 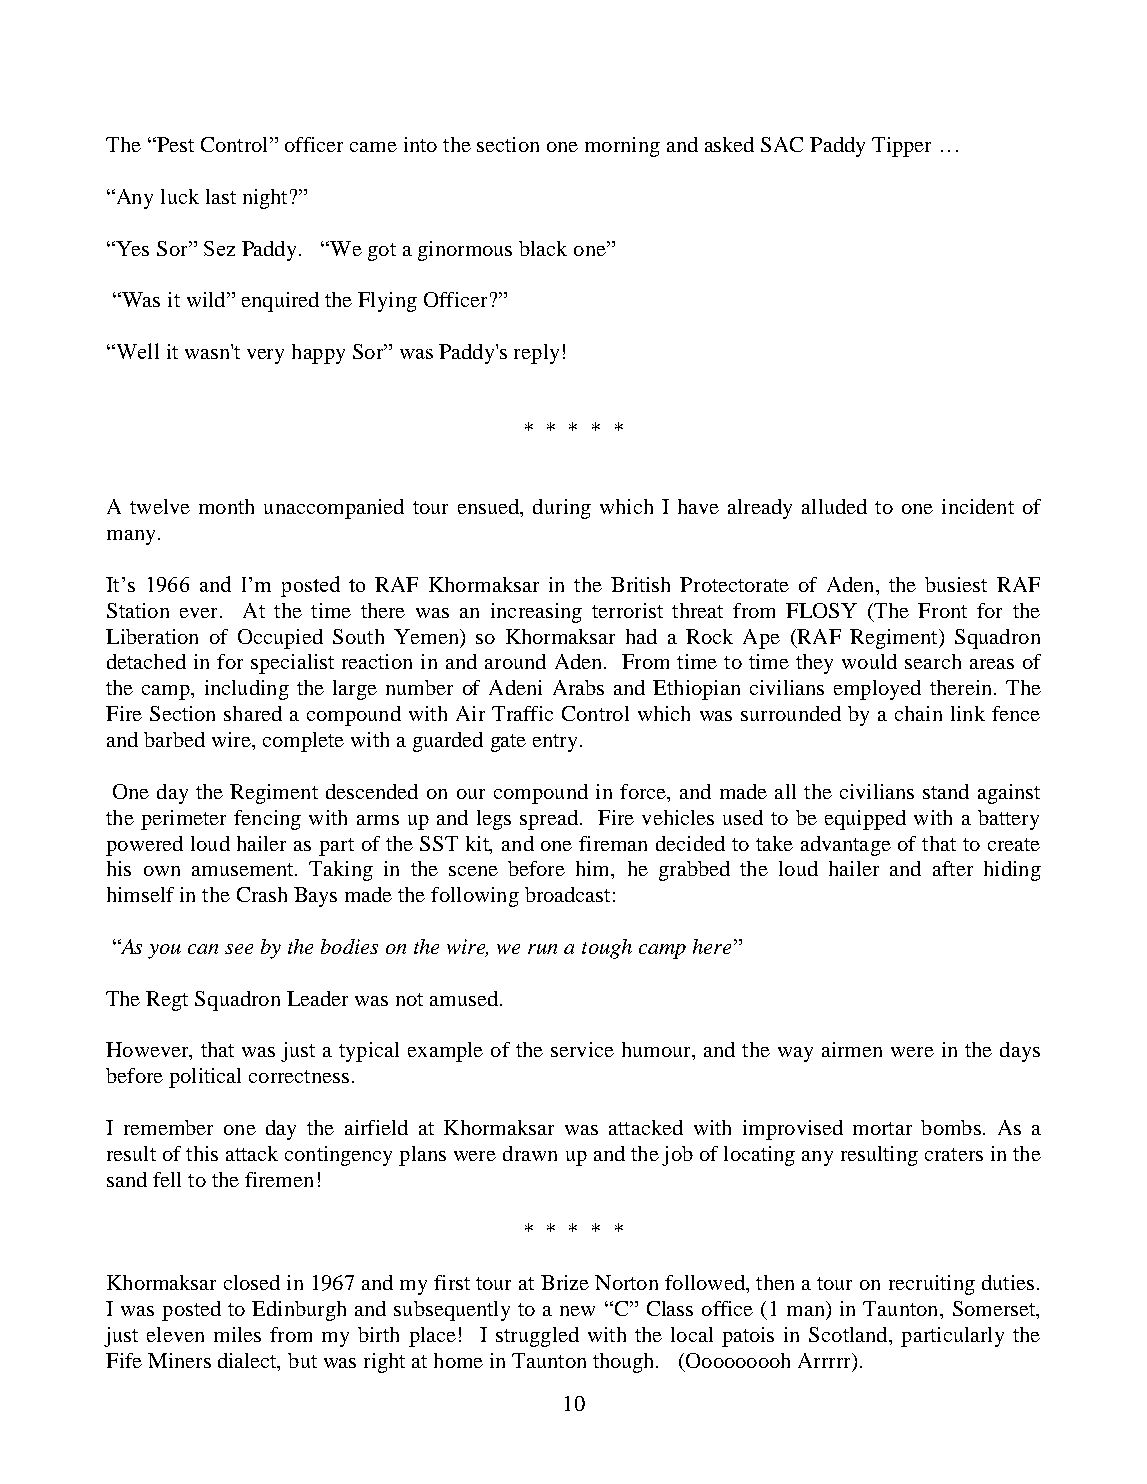 I want to click on morning, so click(x=622, y=147).
